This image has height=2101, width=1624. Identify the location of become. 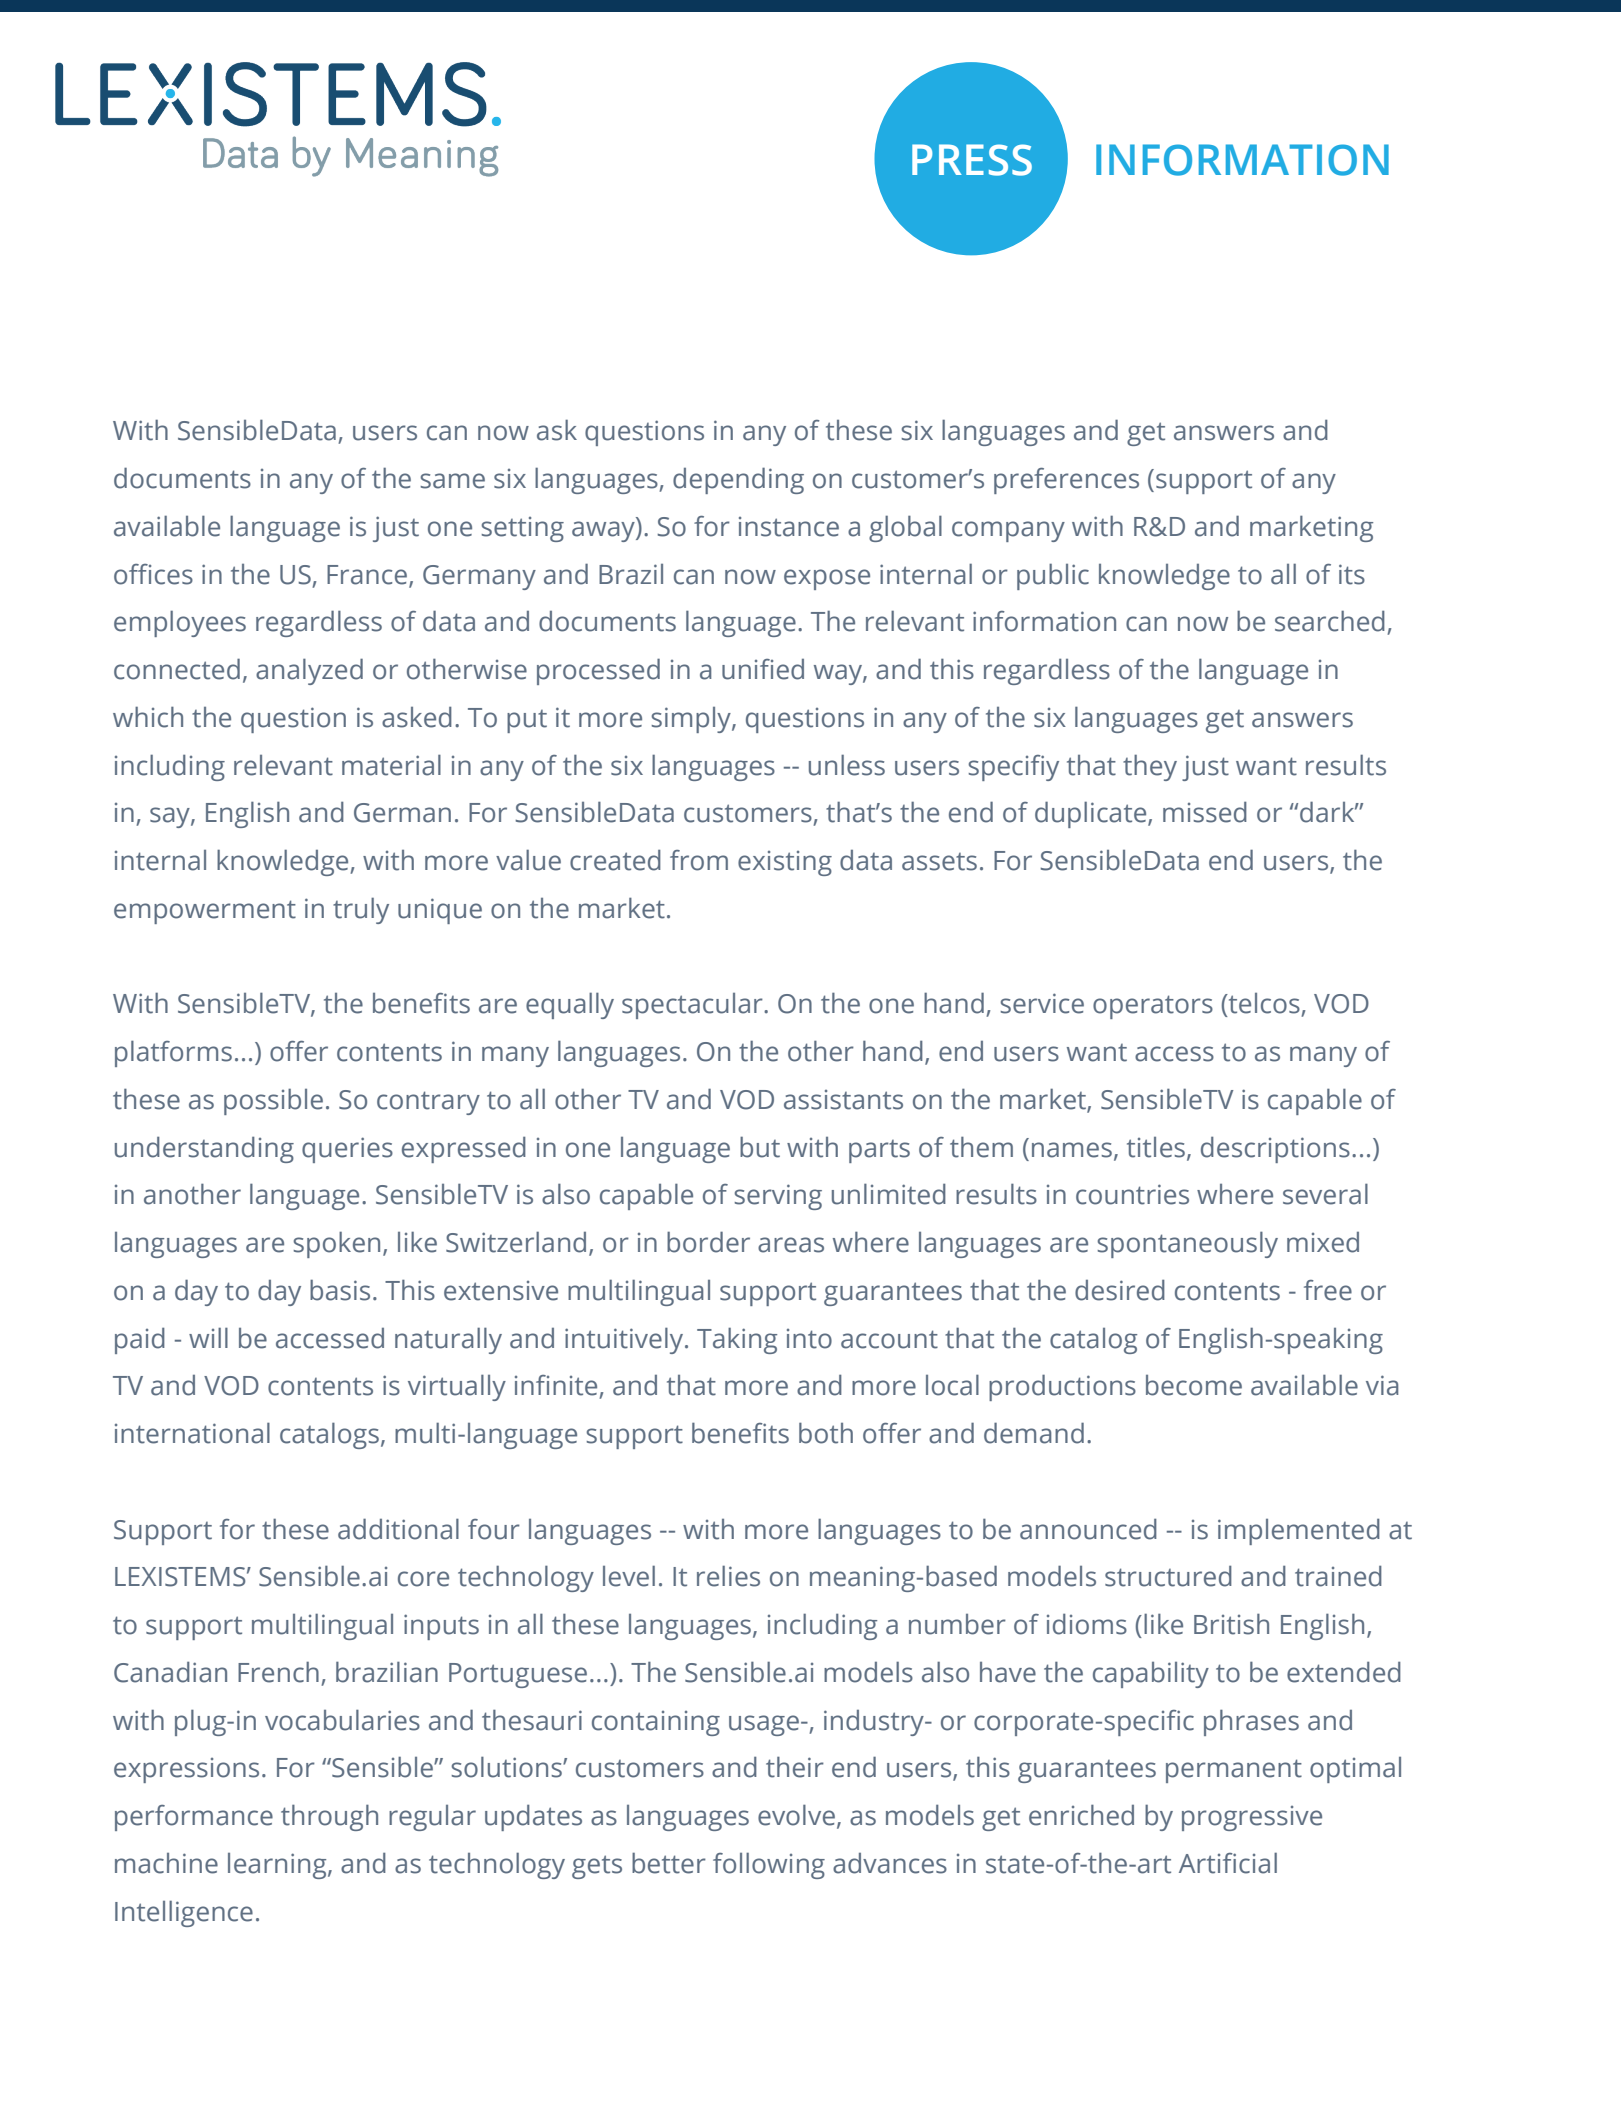
(1194, 1385).
